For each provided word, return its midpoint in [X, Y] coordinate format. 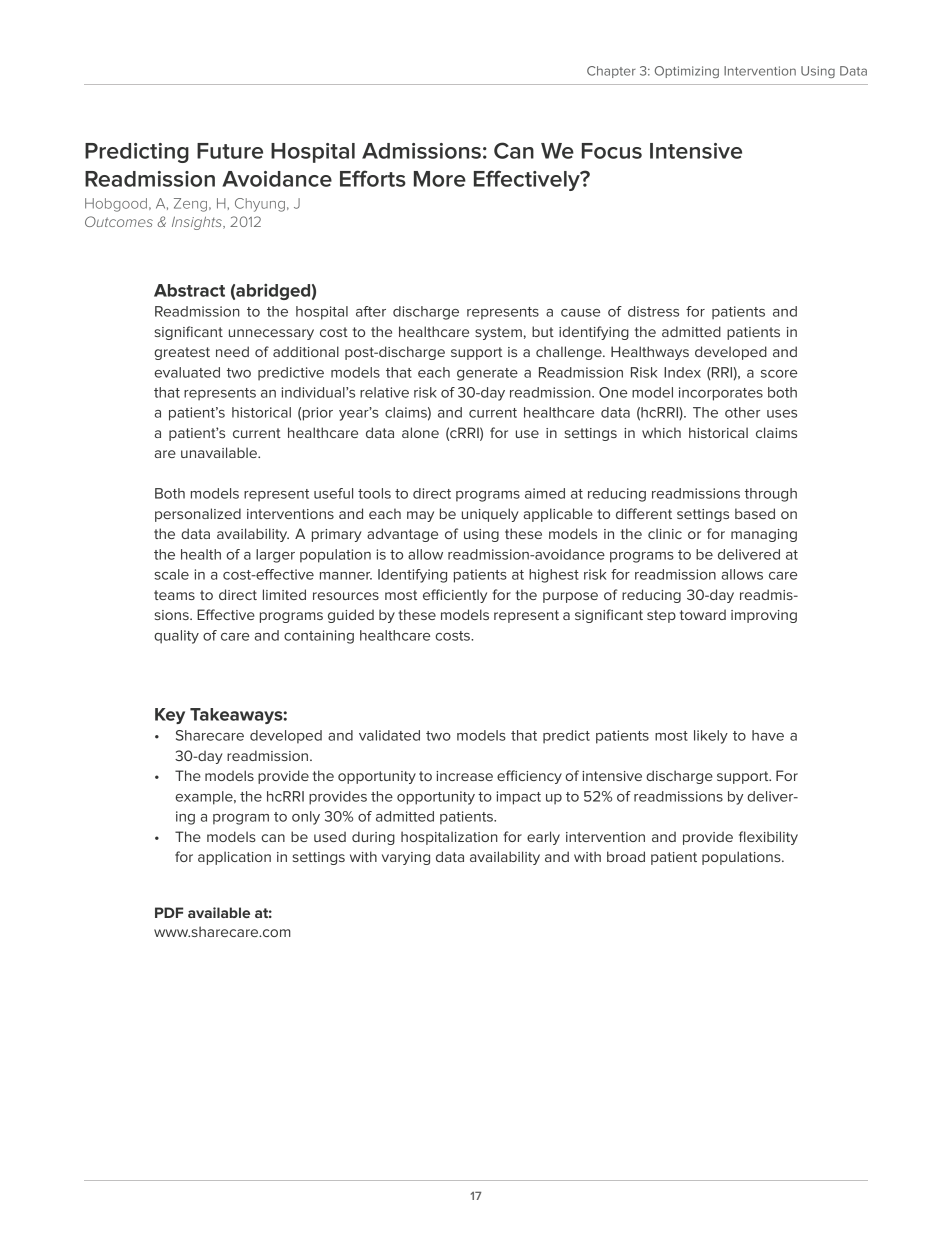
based [755, 513]
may [420, 516]
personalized [198, 515]
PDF [169, 912]
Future [230, 151]
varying [406, 858]
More [440, 179]
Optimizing [687, 72]
